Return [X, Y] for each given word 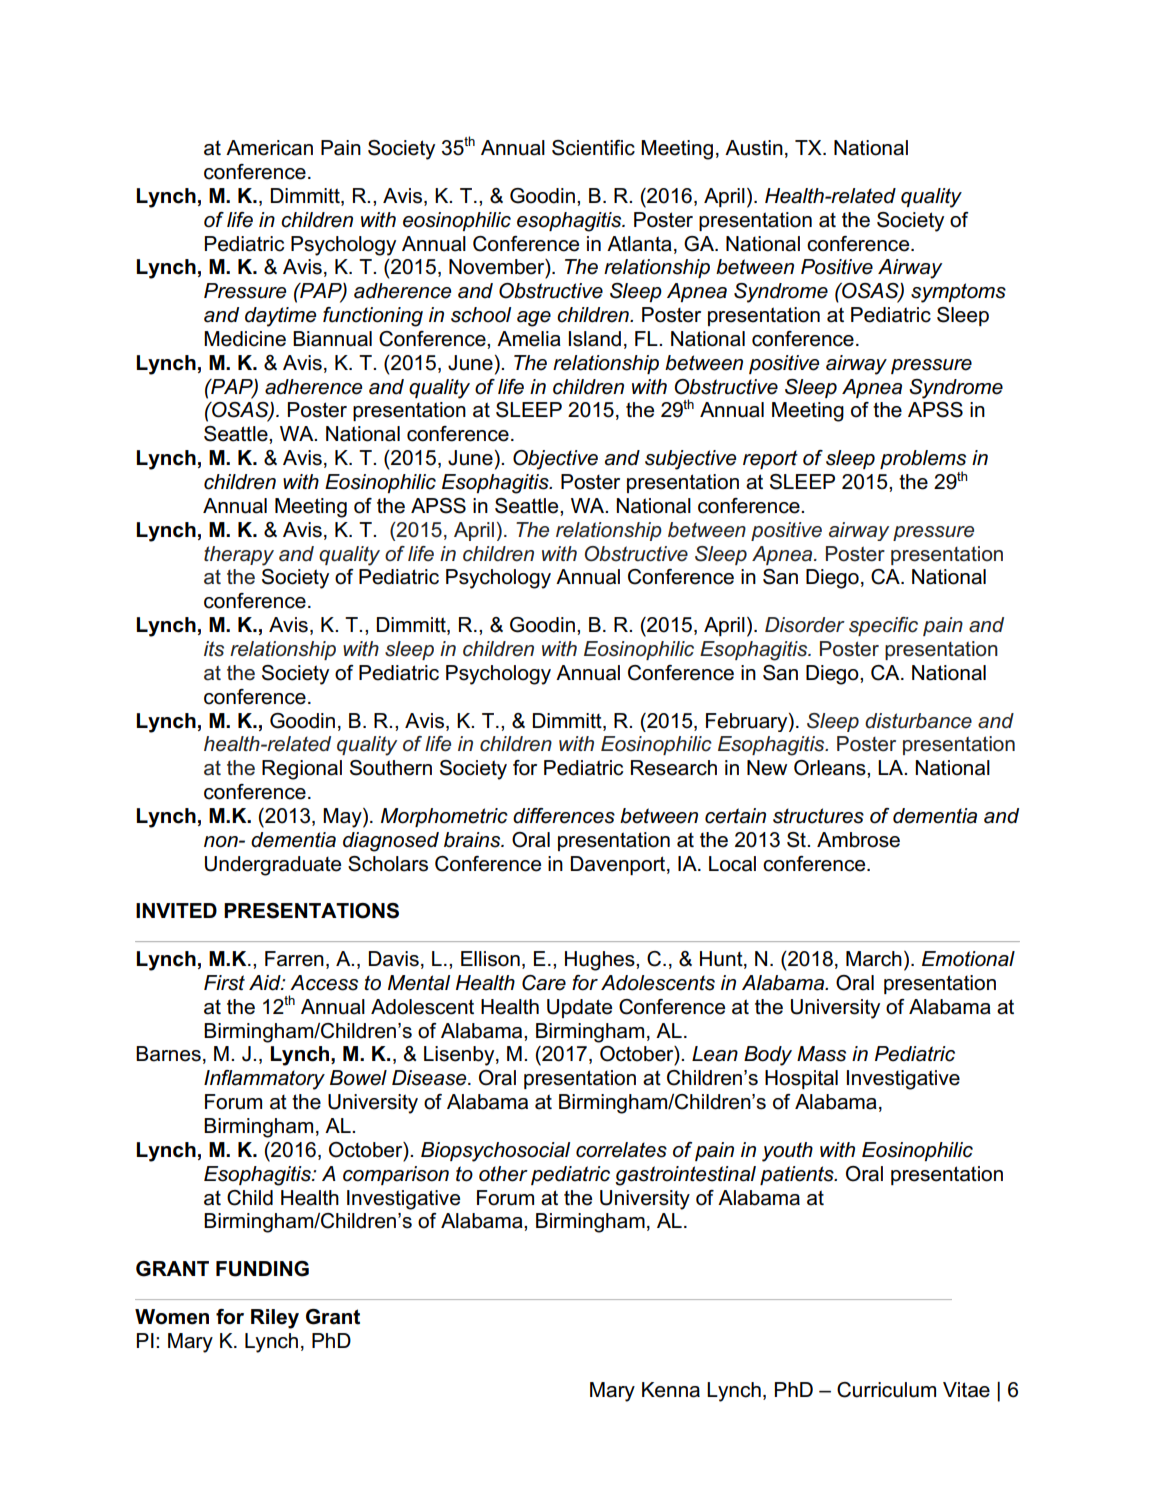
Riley [275, 1319]
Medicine [245, 339]
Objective [555, 460]
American [269, 148]
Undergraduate [273, 866]
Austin [754, 148]
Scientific [593, 148]
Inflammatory [264, 1080]
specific [883, 626]
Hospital [801, 1079]
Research [674, 768]
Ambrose [858, 840]
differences [564, 816]
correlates [621, 1150]
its [214, 649]
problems [923, 461]
